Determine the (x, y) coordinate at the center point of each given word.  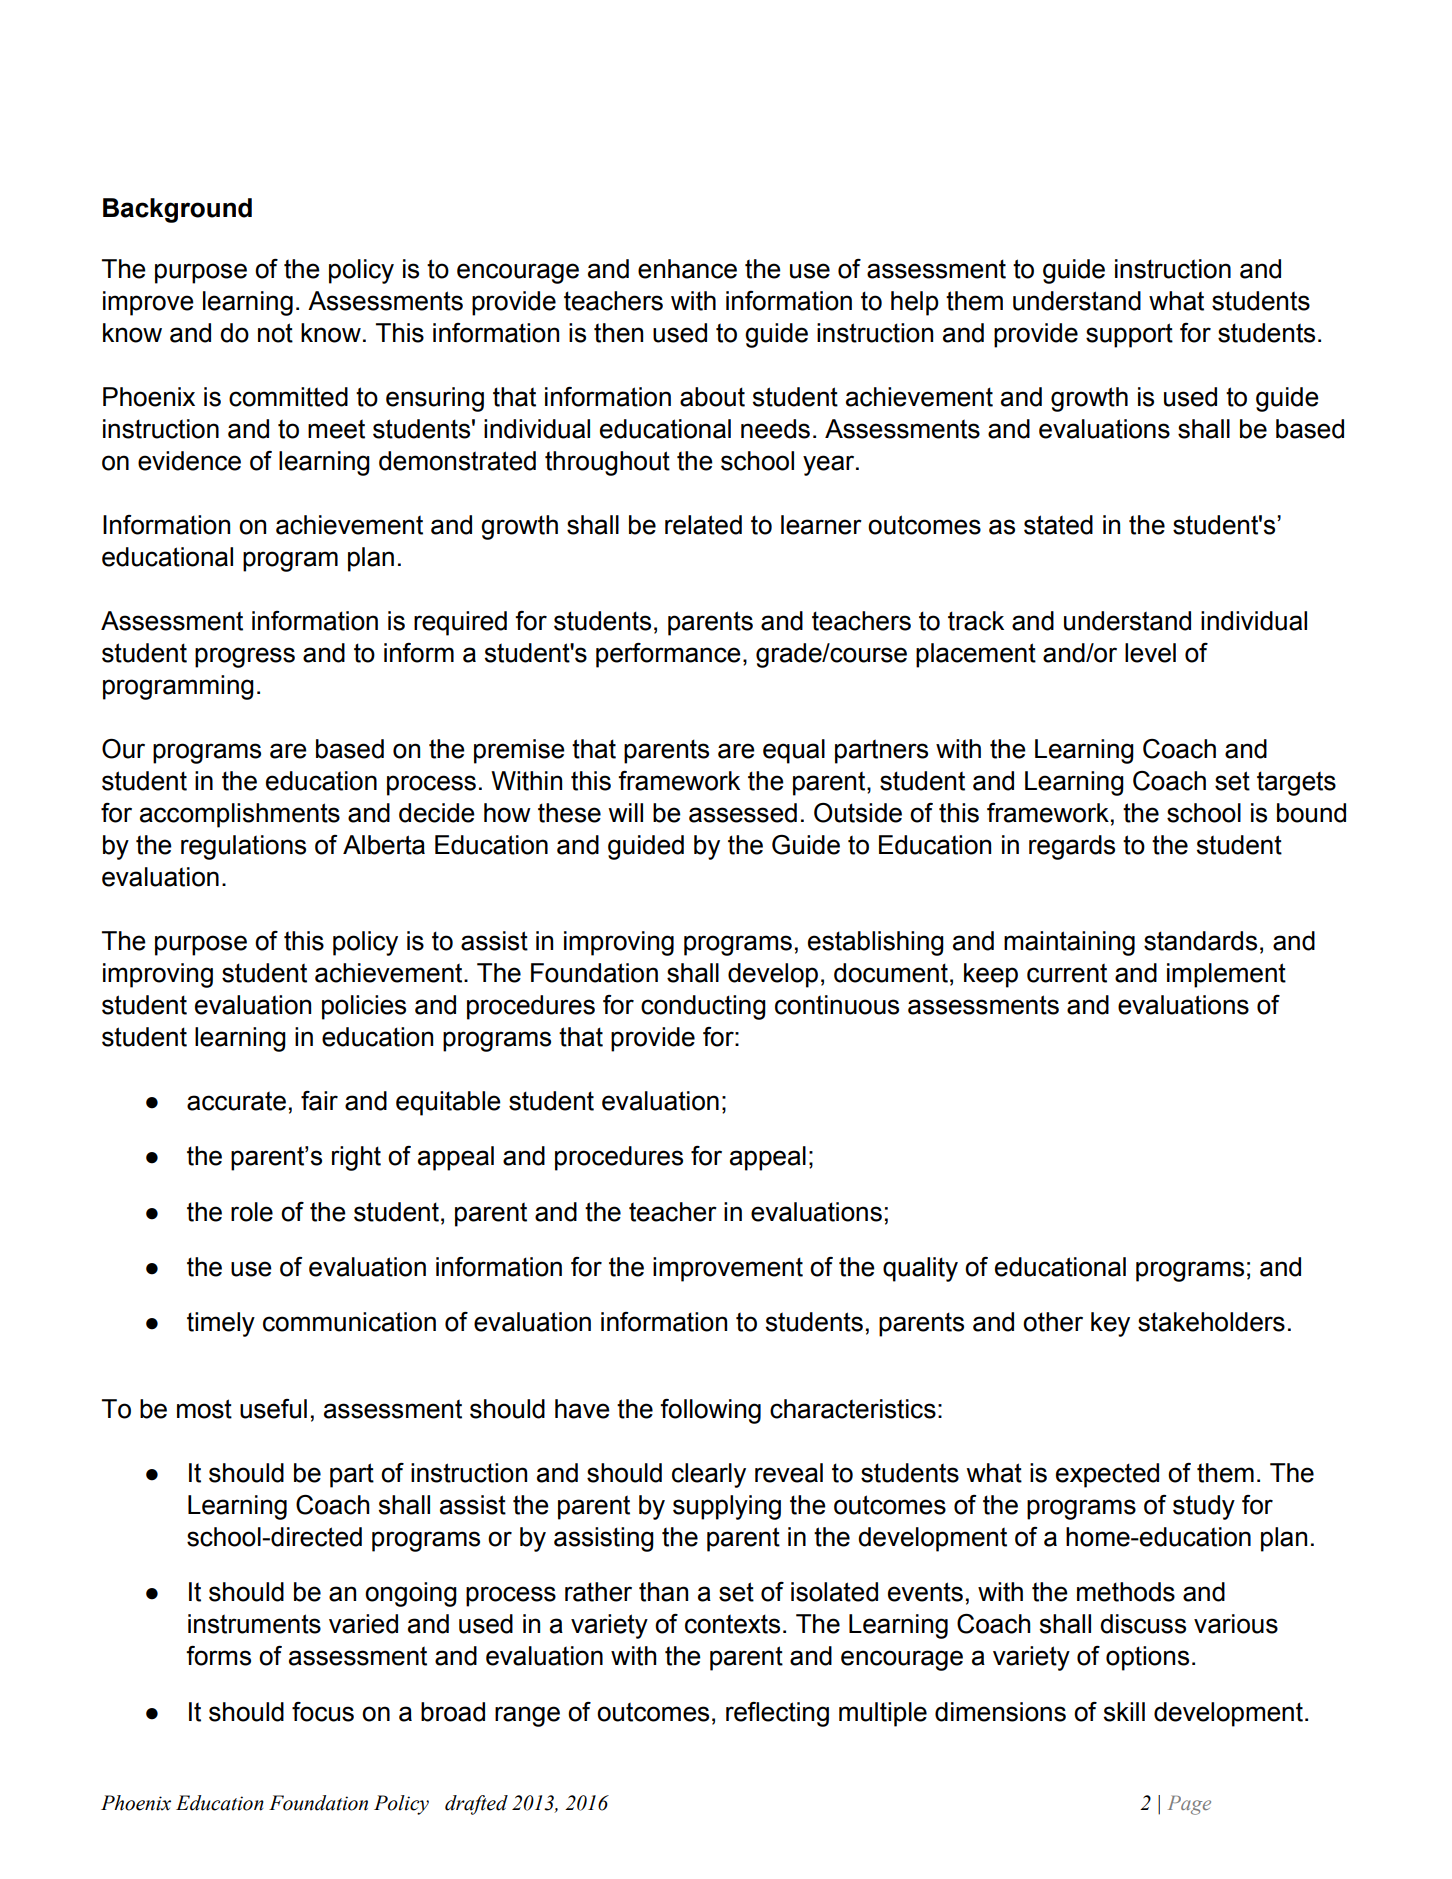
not (275, 333)
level (1150, 653)
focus (323, 1712)
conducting (703, 1007)
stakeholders (1211, 1322)
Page (1189, 1805)
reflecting (777, 1714)
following (710, 1411)
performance (668, 655)
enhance (687, 269)
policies (364, 1007)
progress (245, 657)
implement (1226, 975)
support (1129, 335)
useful (273, 1409)
